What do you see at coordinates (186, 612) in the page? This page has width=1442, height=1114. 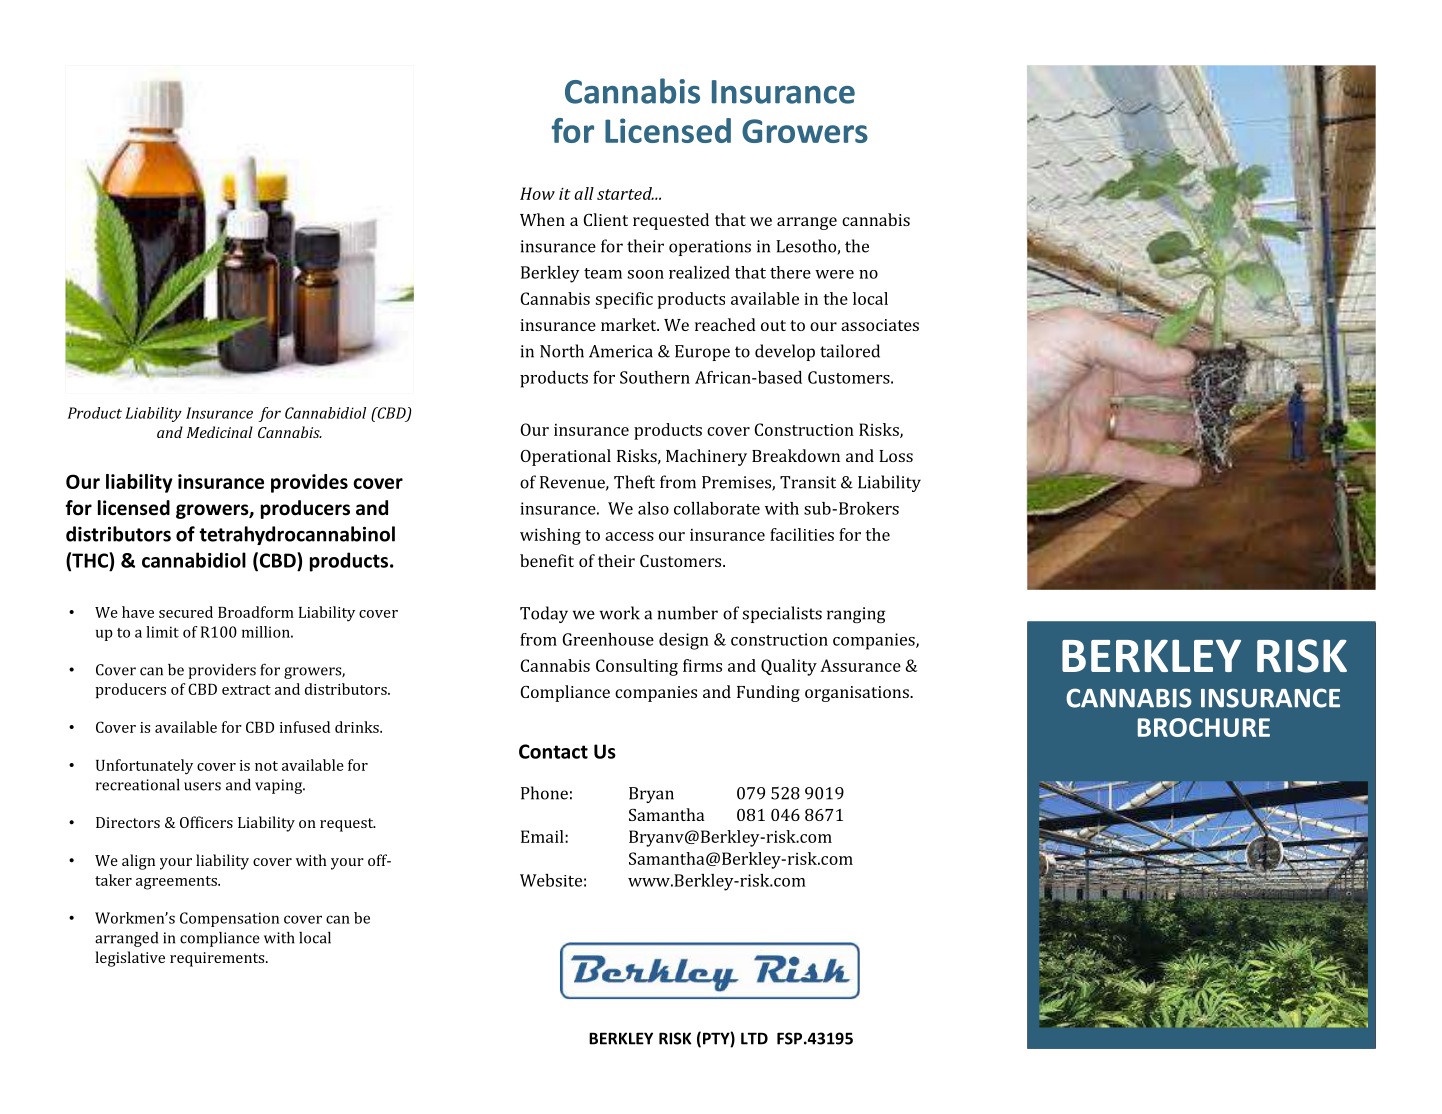 I see `secured` at bounding box center [186, 612].
